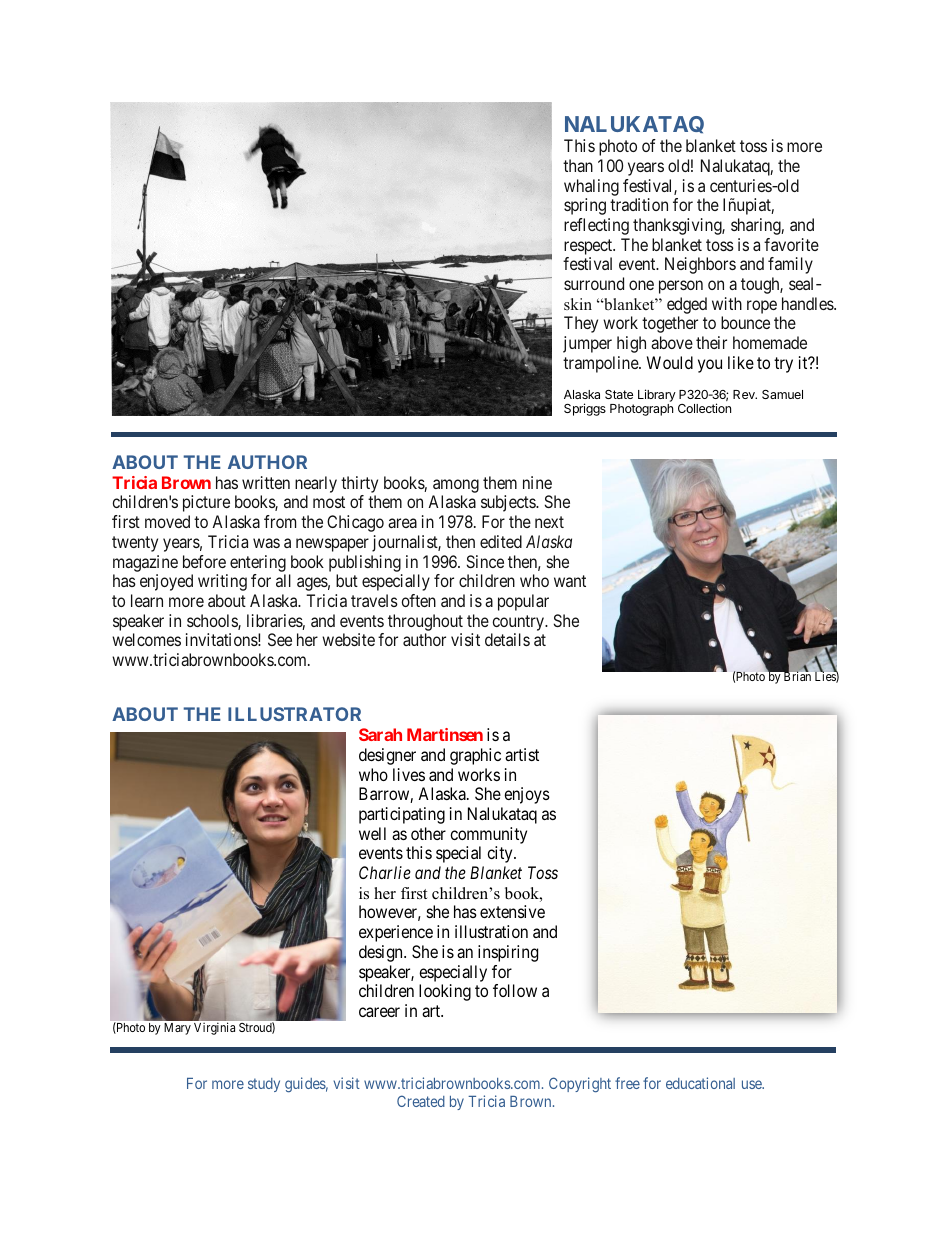 The image size is (952, 1233). What do you see at coordinates (587, 344) in the screenshot?
I see `jumper` at bounding box center [587, 344].
